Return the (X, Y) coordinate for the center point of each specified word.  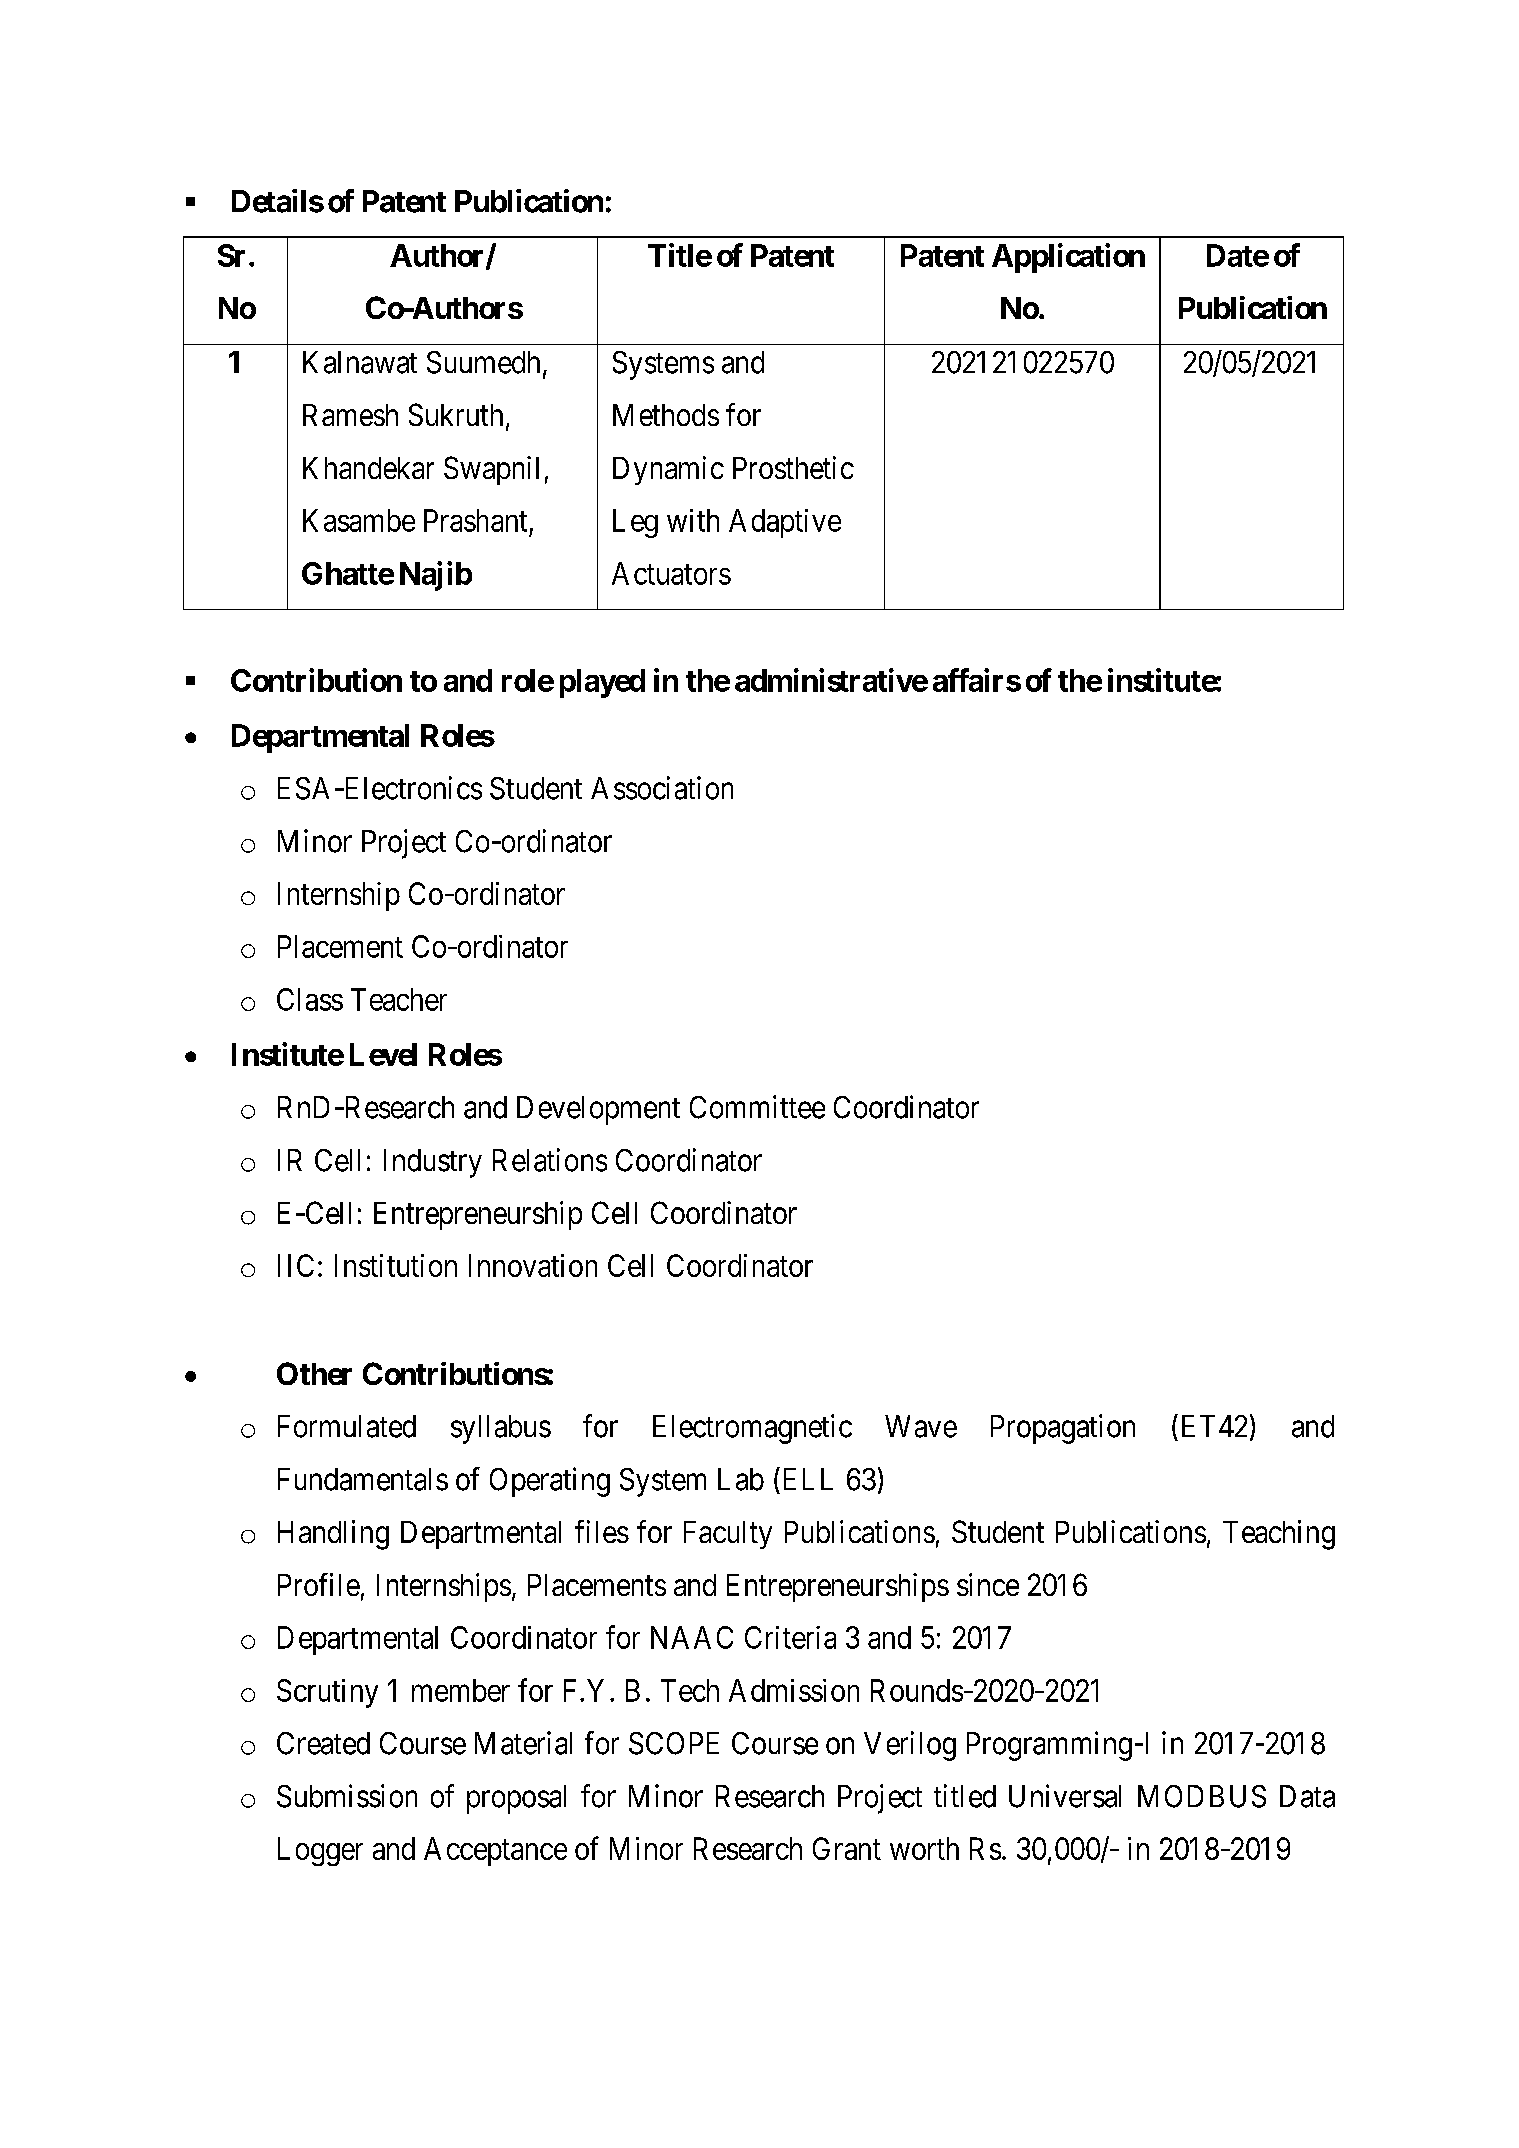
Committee (757, 1107)
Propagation (1063, 1429)
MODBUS (1202, 1796)
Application (1068, 258)
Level (383, 1054)
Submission (347, 1796)
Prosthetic (793, 467)
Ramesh (350, 415)
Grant (847, 1848)
